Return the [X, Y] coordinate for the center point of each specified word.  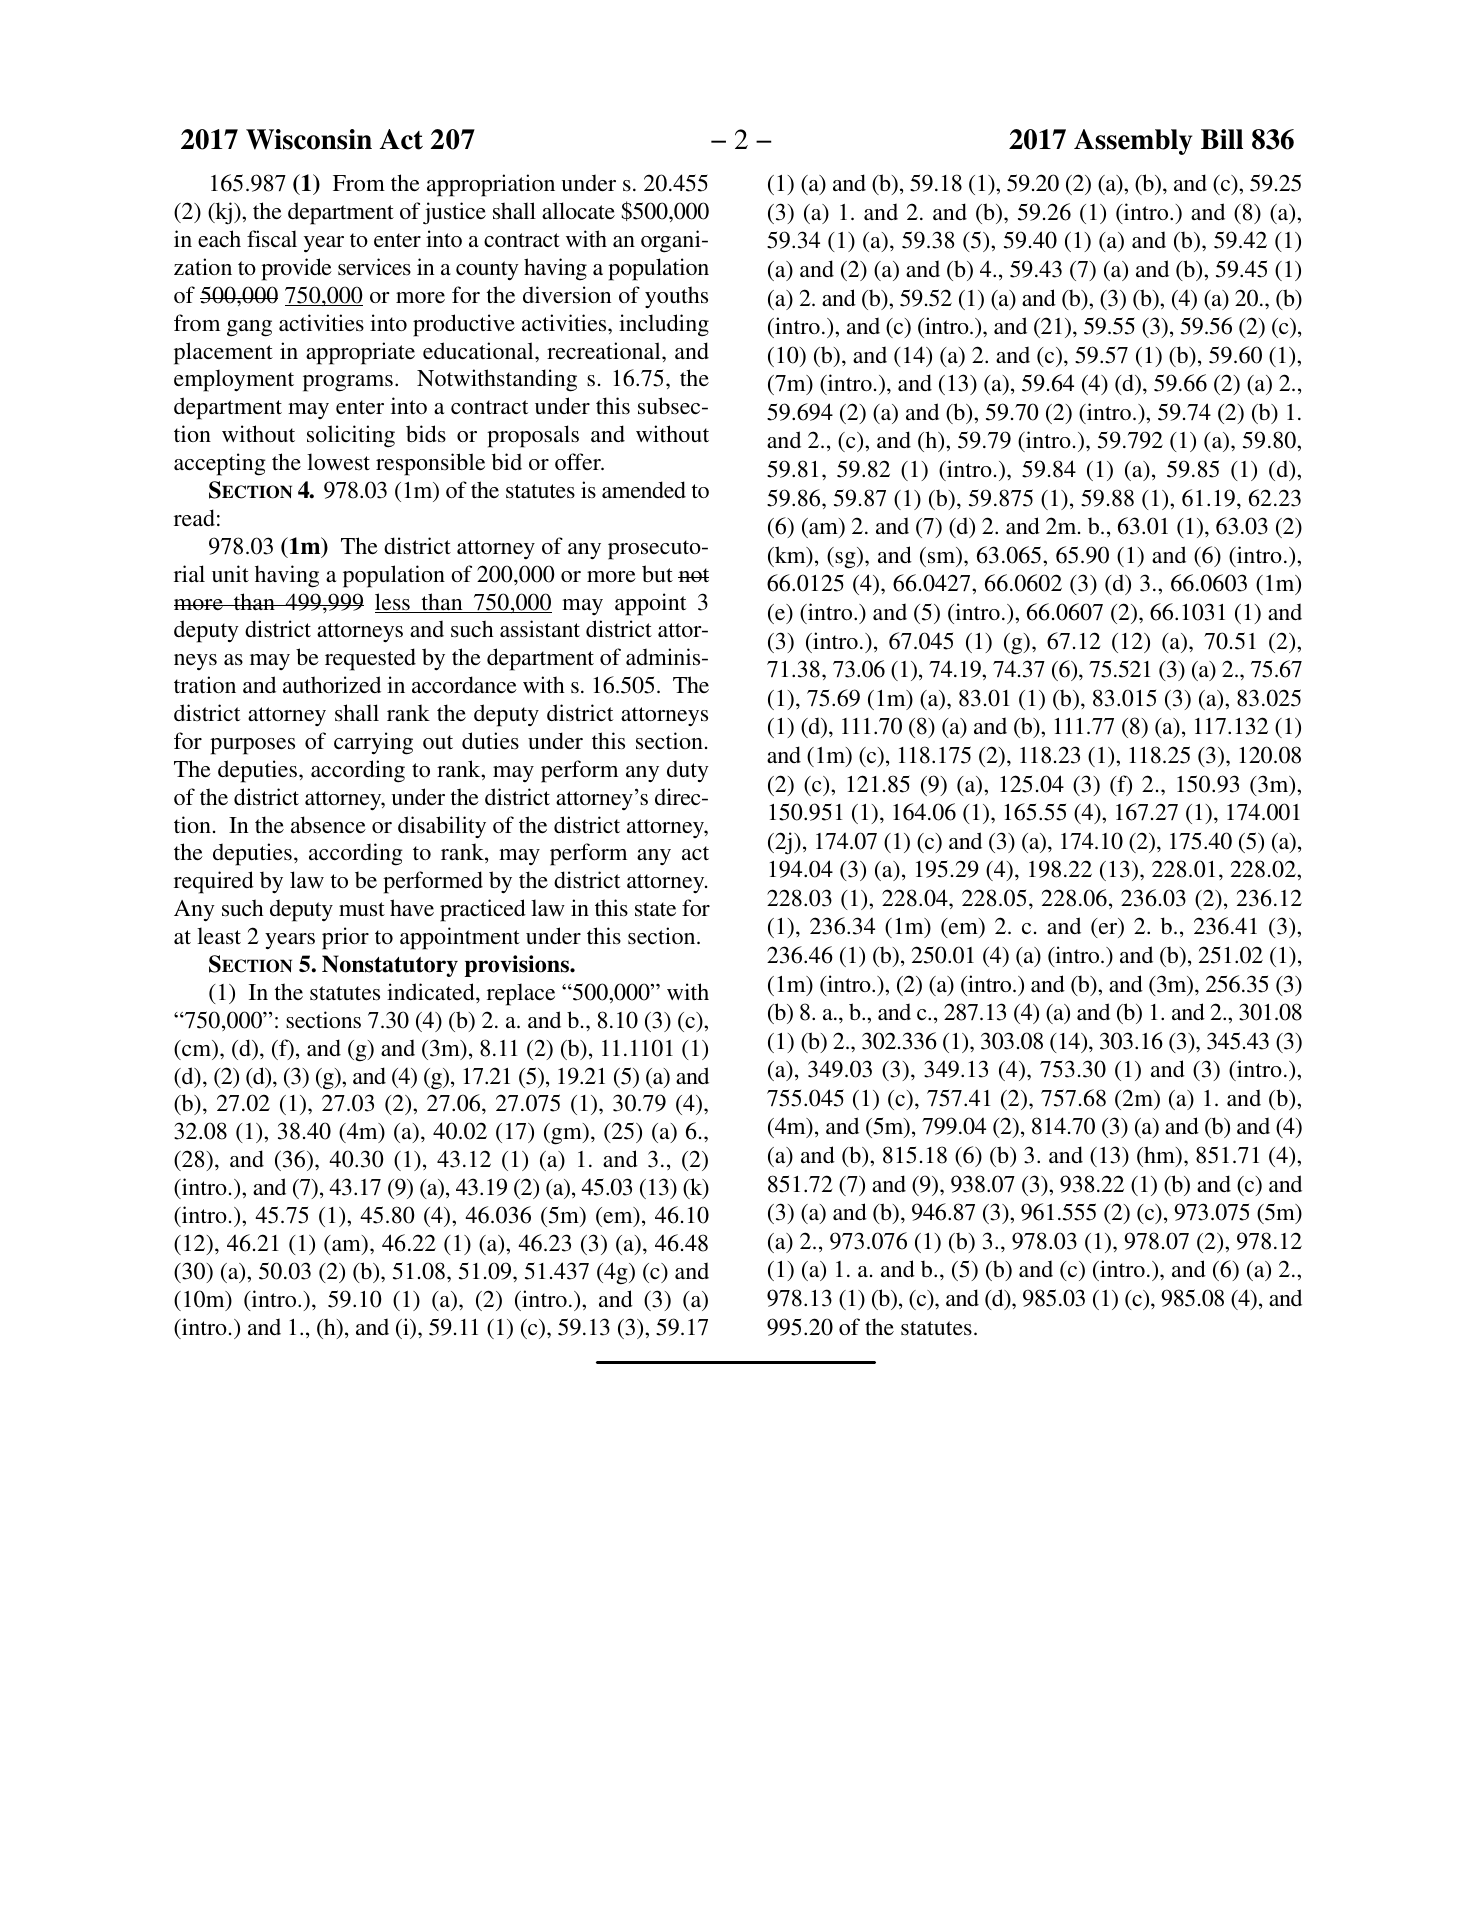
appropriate [360, 353]
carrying [373, 743]
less [393, 603]
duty [688, 771]
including [664, 325]
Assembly [1133, 142]
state [655, 909]
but [657, 573]
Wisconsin [309, 139]
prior [345, 938]
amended [644, 489]
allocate [578, 210]
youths [676, 297]
